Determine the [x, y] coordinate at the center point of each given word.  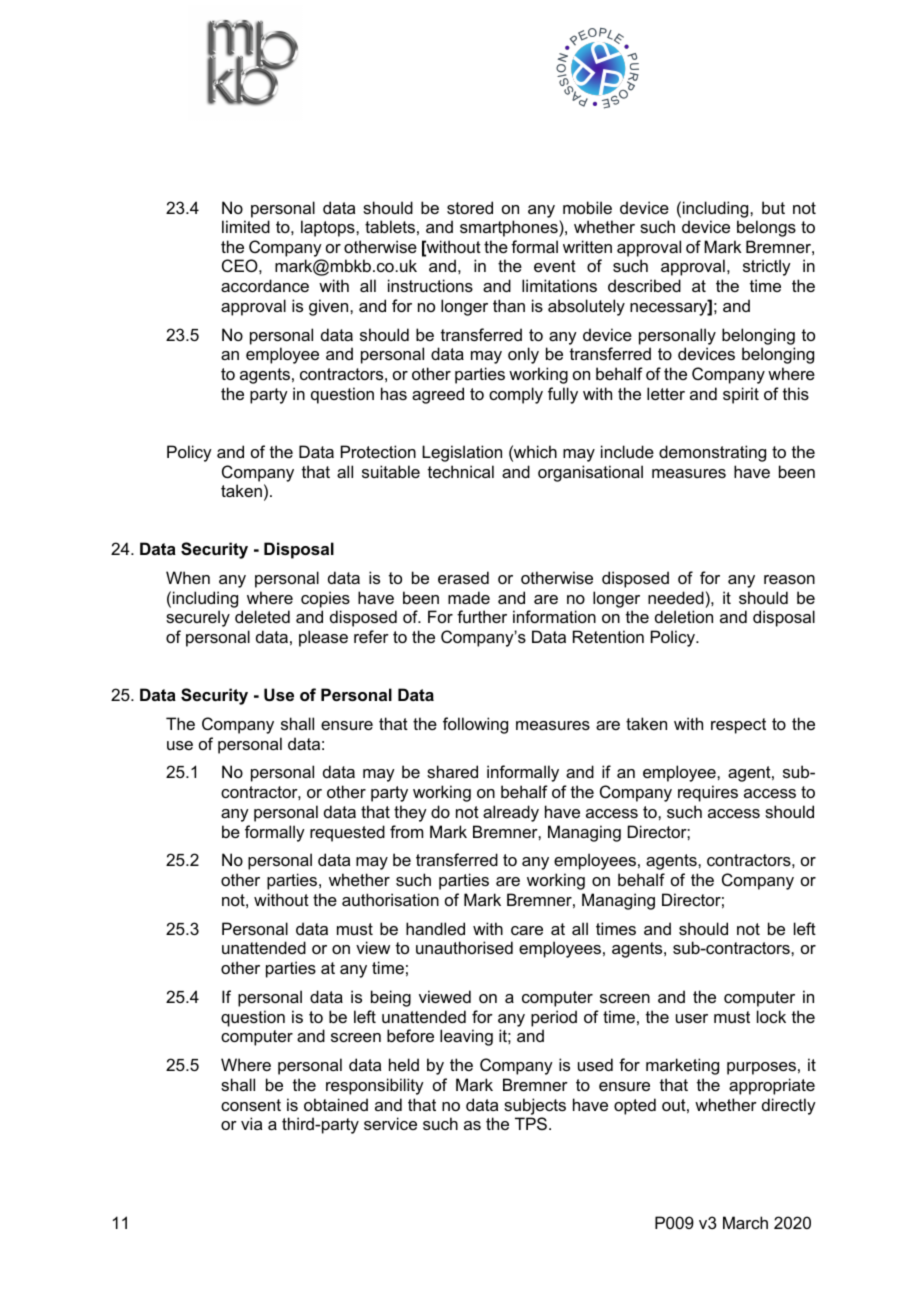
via [251, 1123]
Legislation [462, 453]
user [692, 1018]
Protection [378, 451]
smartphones [510, 228]
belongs [766, 228]
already [511, 813]
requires [708, 793]
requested [347, 833]
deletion [684, 616]
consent [251, 1105]
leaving [466, 1037]
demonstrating [712, 453]
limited [246, 226]
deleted [262, 616]
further [482, 616]
